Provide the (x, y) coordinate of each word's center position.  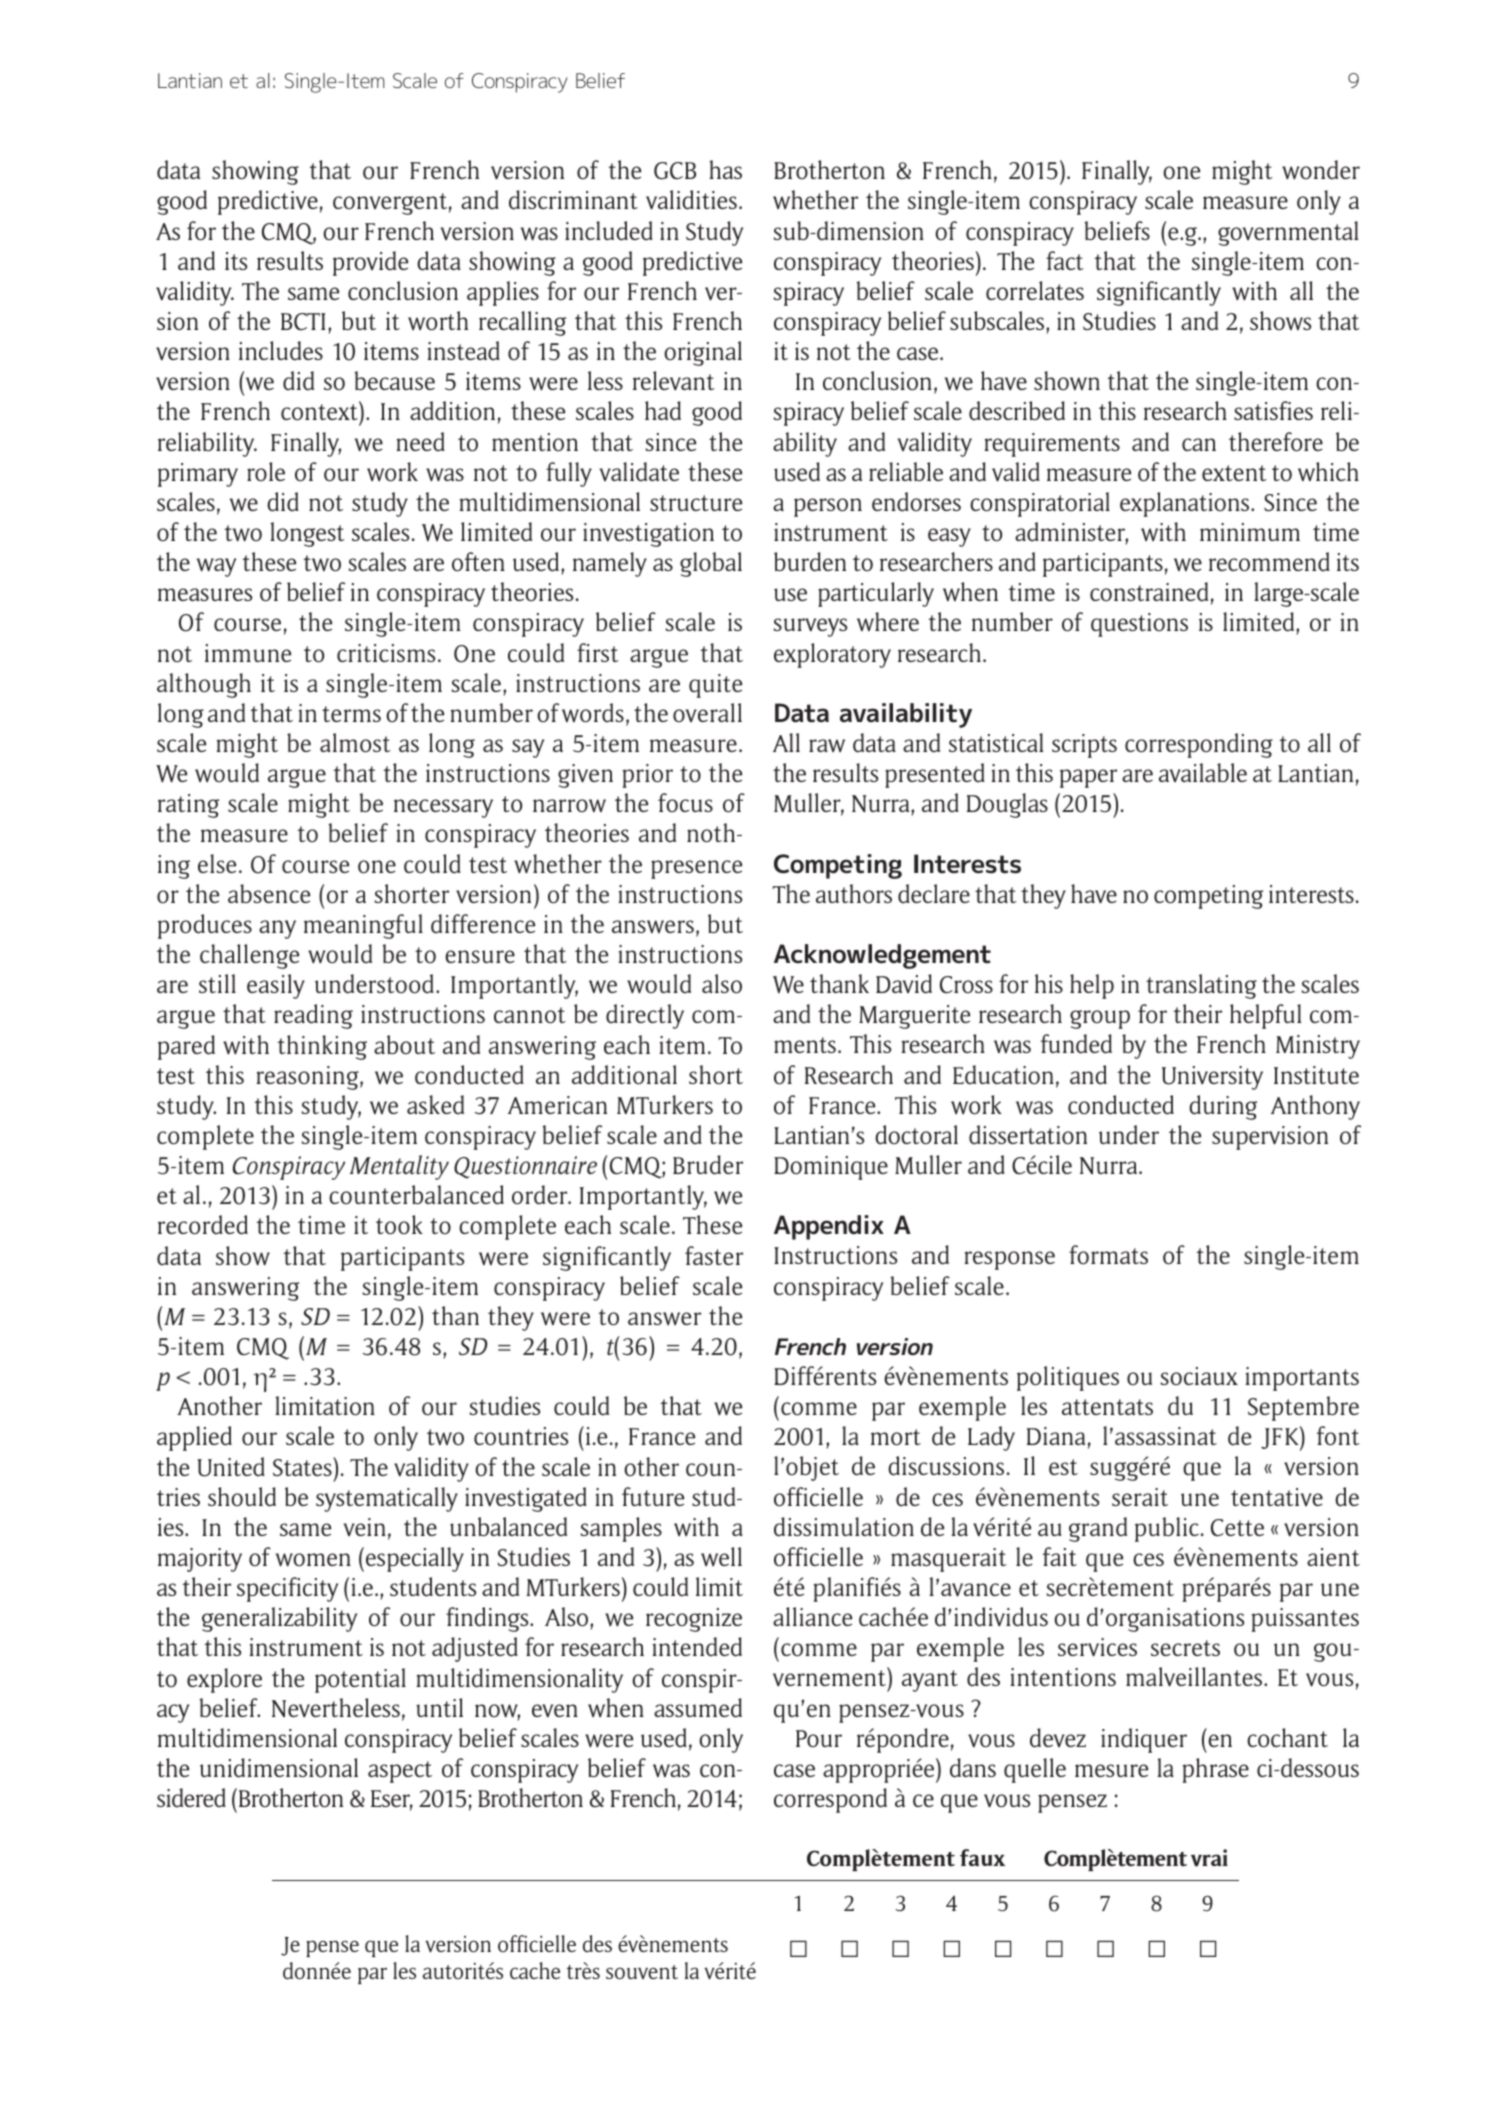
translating (1201, 986)
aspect (400, 1772)
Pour (819, 1738)
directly (645, 1016)
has (726, 169)
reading (313, 1016)
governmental (1288, 233)
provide (370, 263)
